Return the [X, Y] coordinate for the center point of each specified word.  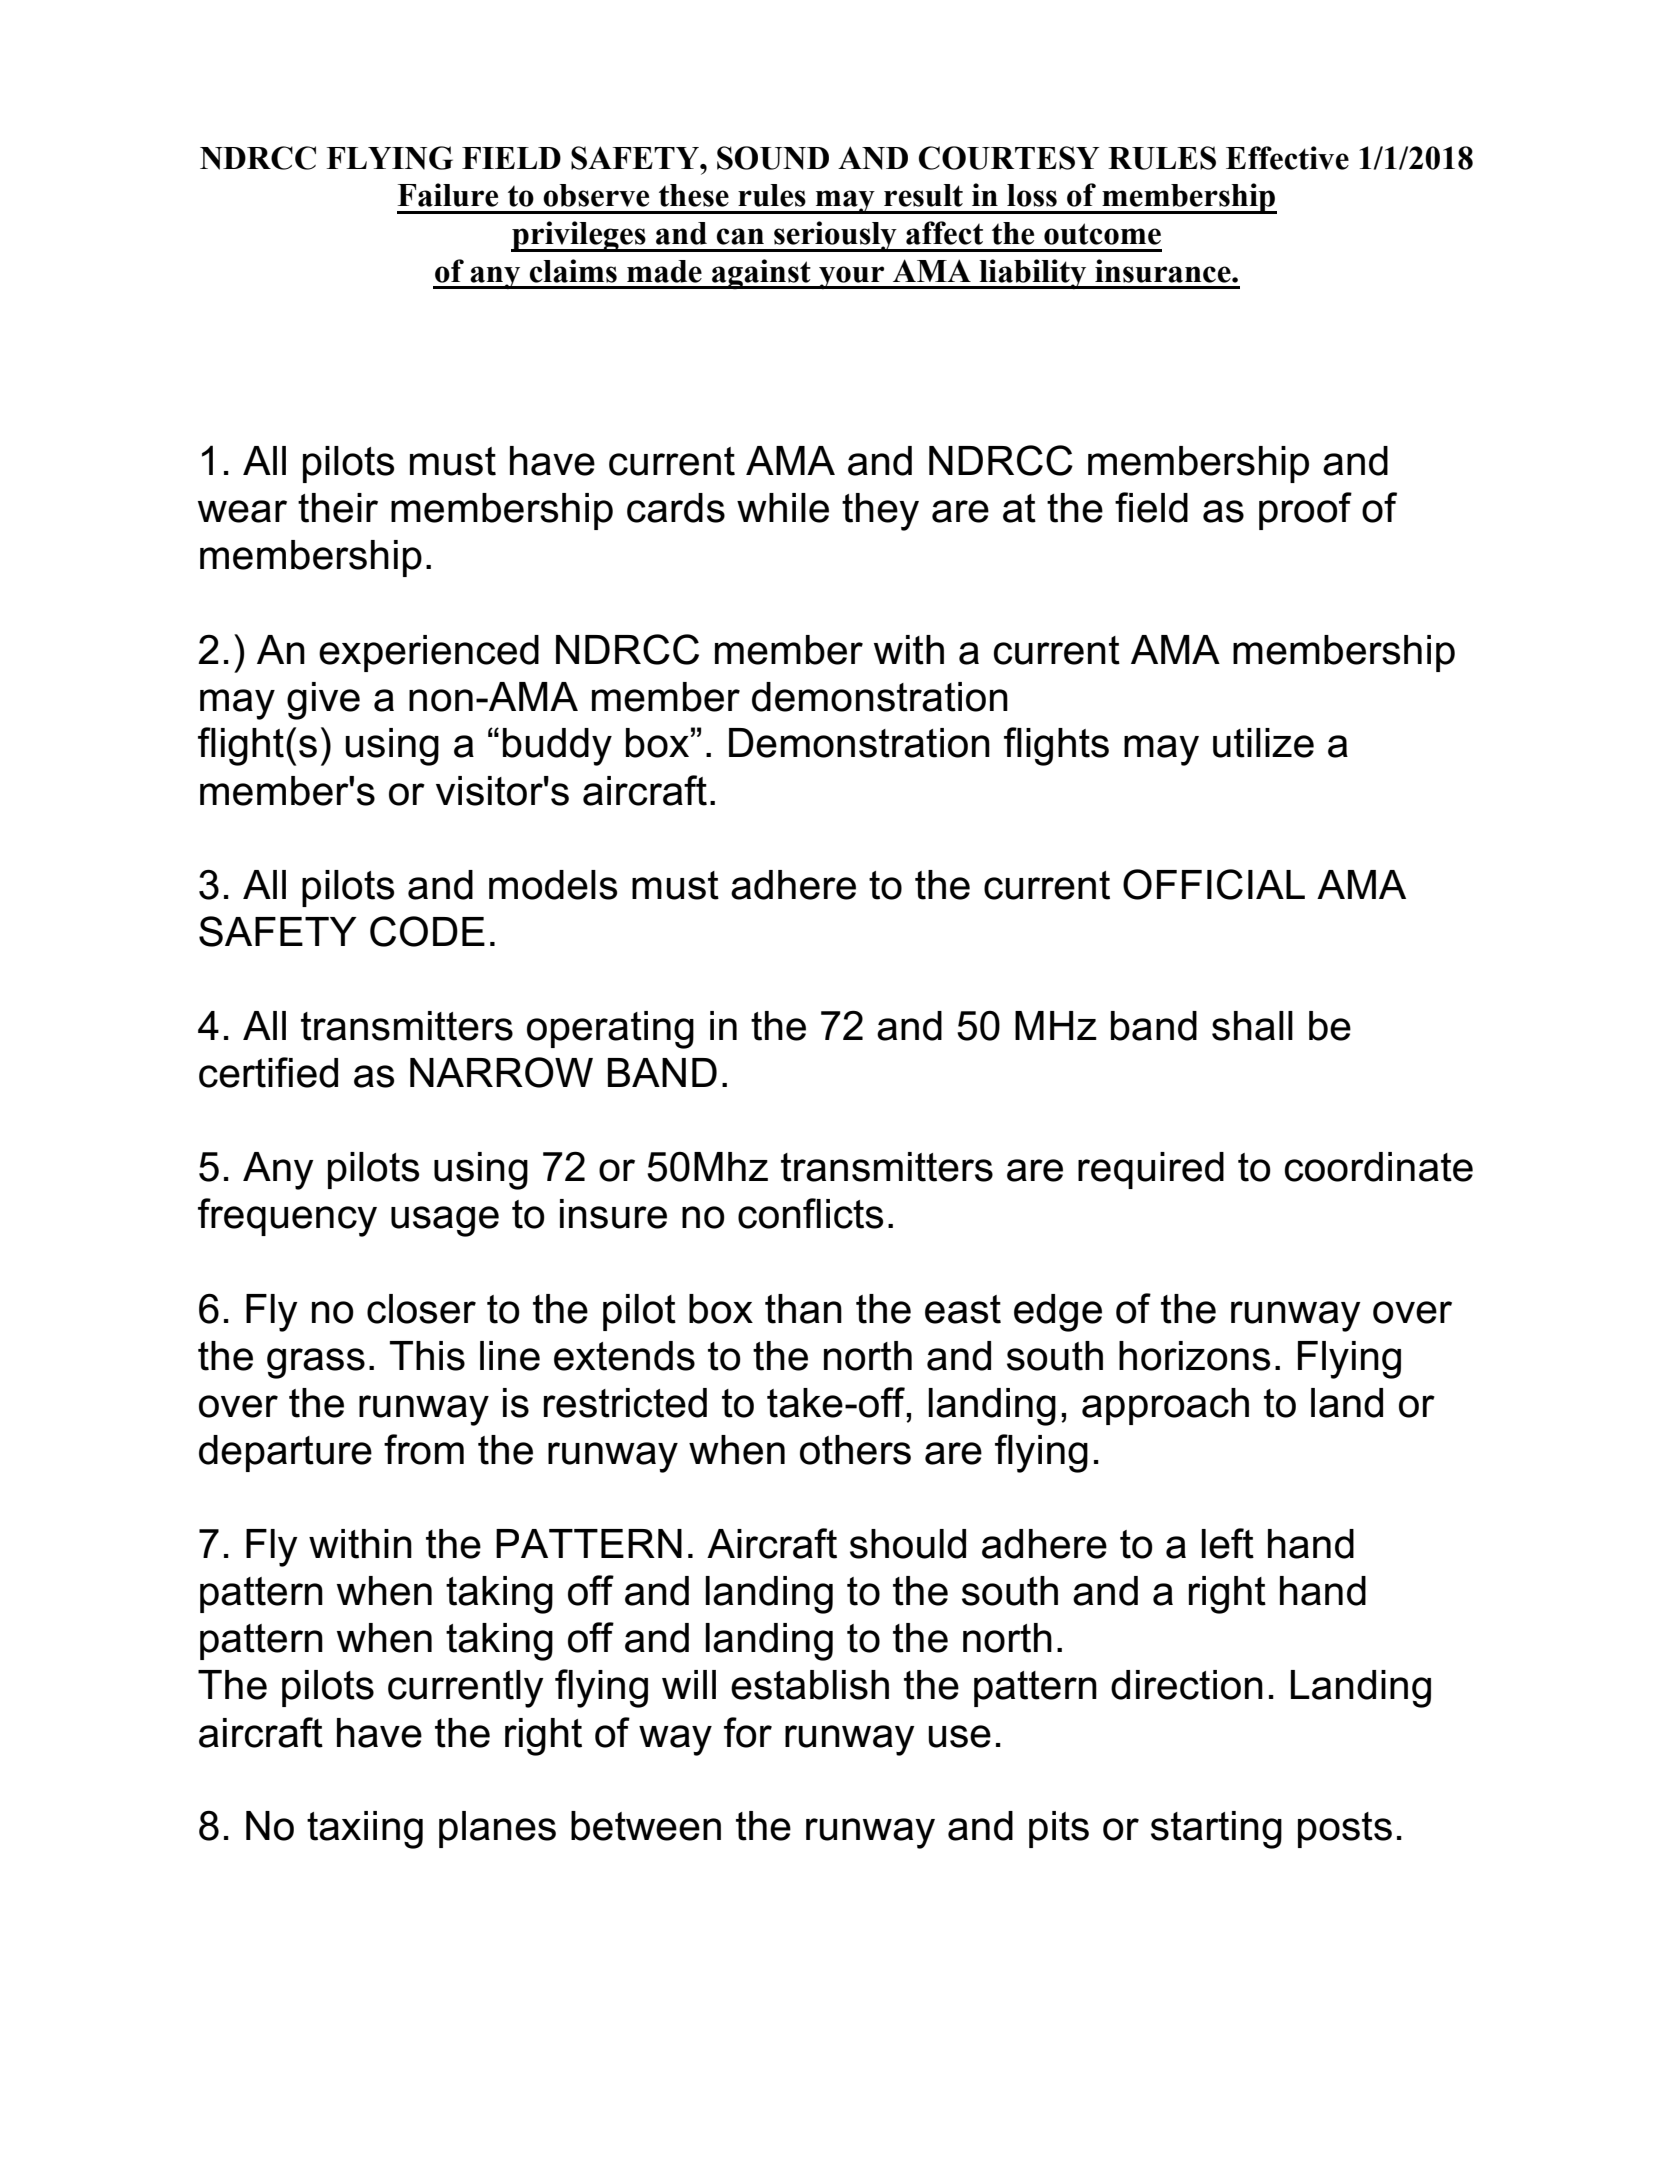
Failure [448, 195]
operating [610, 1030]
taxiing [365, 1830]
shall [1252, 1026]
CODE [427, 931]
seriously [835, 236]
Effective [1287, 158]
